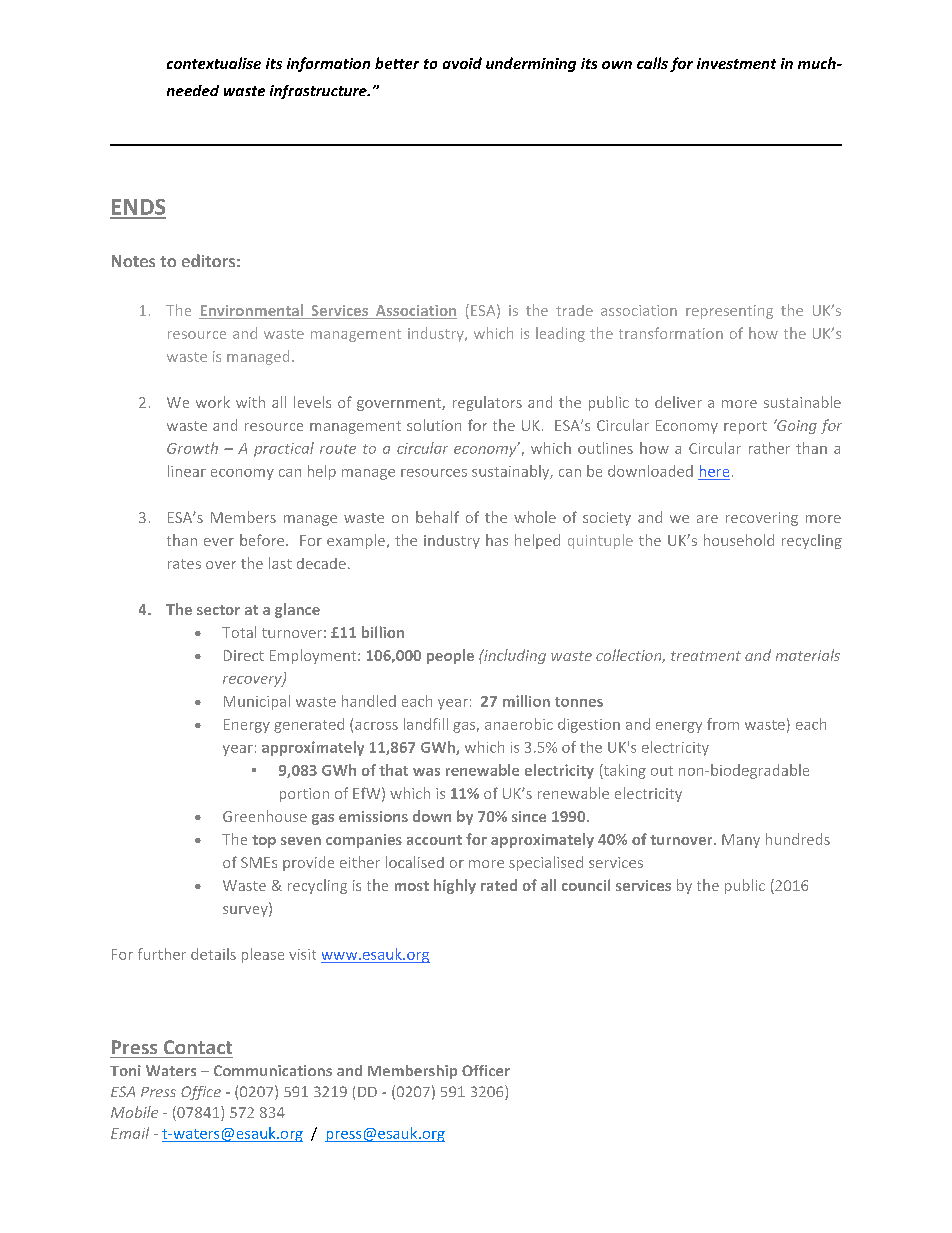 This image has height=1233, width=952. Describe the element at coordinates (741, 841) in the image. I see `Many` at that location.
